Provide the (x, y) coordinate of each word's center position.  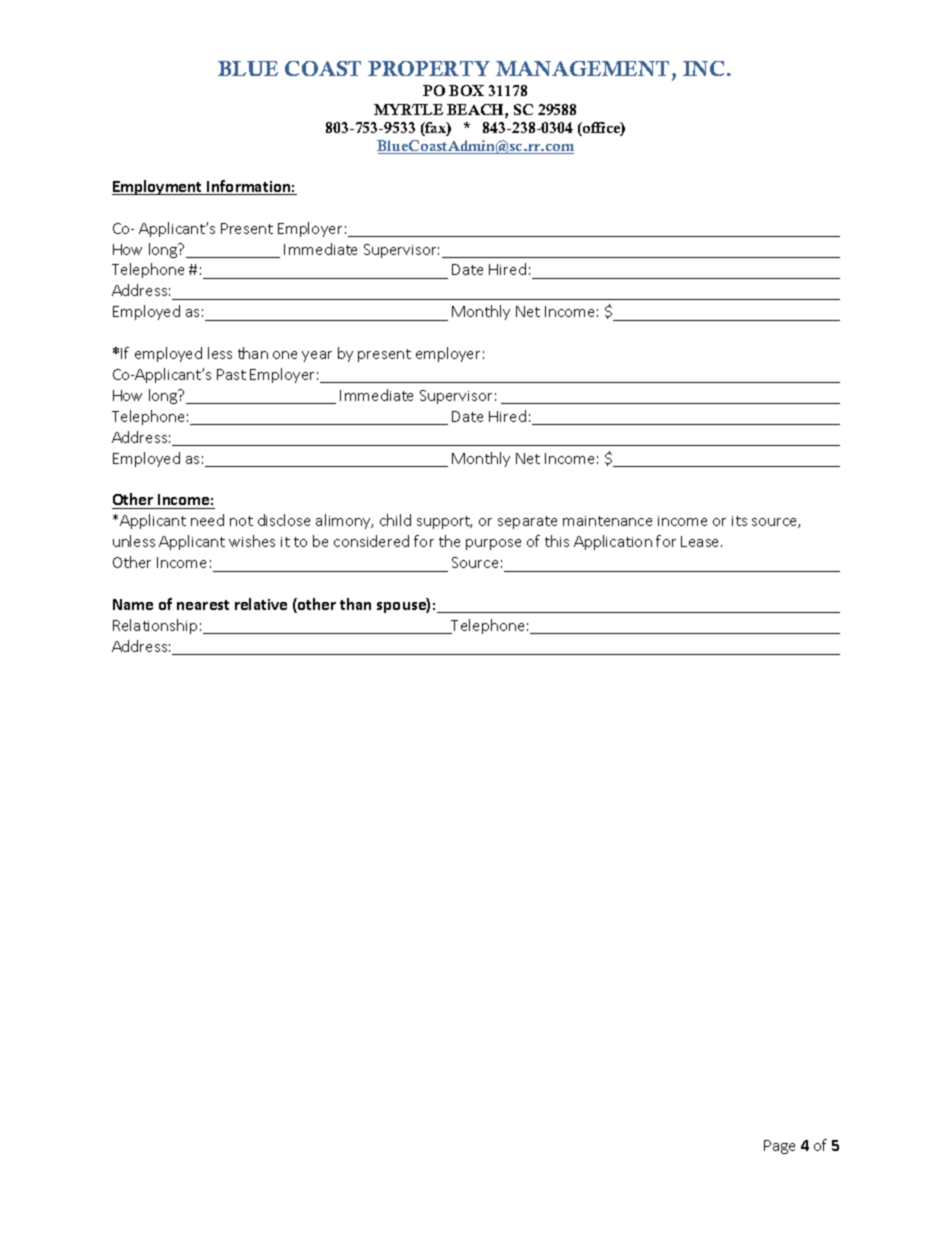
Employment (158, 187)
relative (261, 604)
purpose (493, 544)
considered (371, 541)
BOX (466, 90)
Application (613, 542)
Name (133, 604)
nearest (203, 605)
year (317, 356)
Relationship (155, 626)
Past (231, 374)
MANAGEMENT (582, 68)
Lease (701, 541)
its (739, 521)
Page (779, 1147)
